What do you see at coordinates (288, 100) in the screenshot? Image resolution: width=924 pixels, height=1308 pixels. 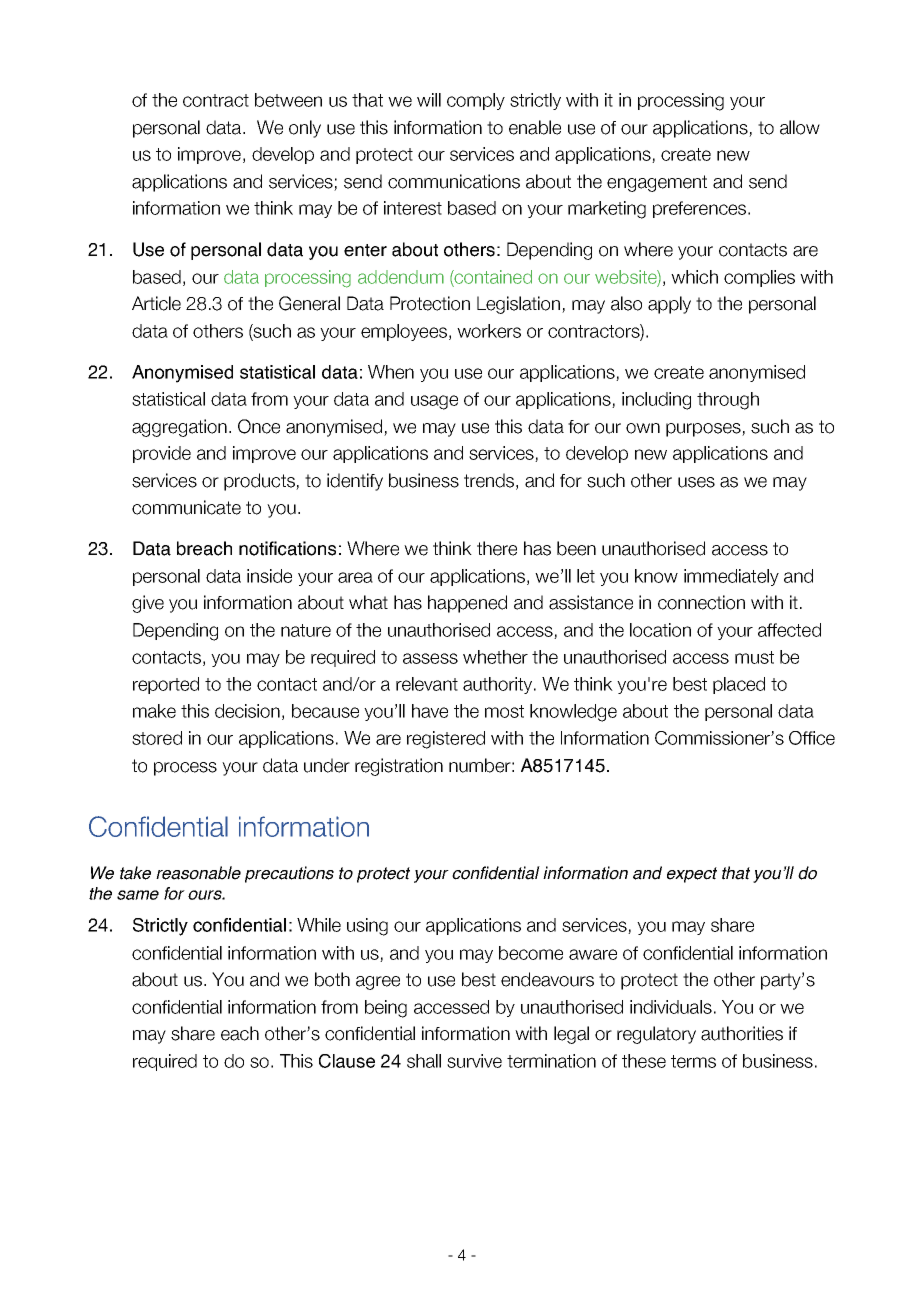 I see `between` at bounding box center [288, 100].
